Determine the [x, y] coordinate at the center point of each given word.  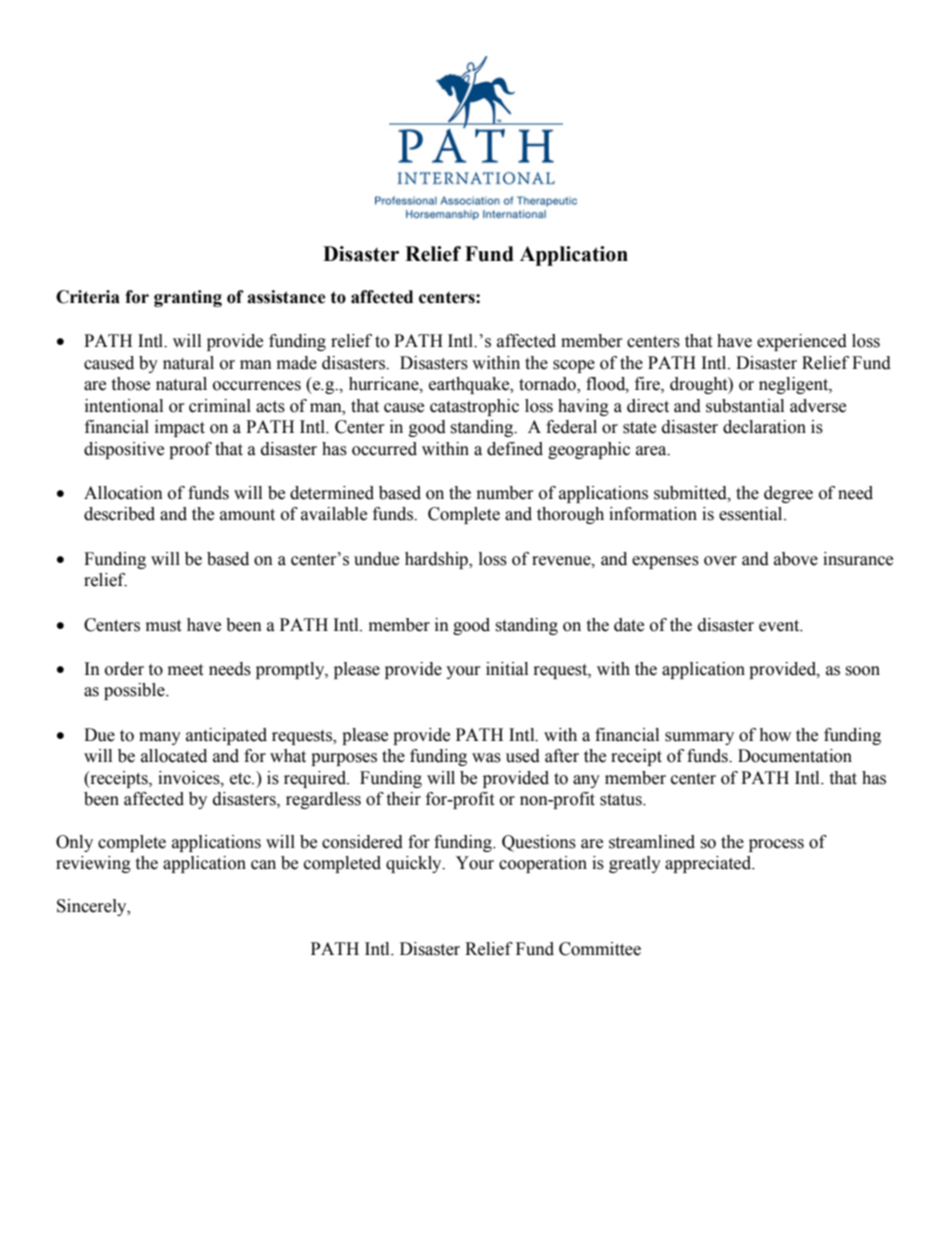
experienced [802, 342]
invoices [190, 778]
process [776, 845]
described [119, 514]
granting [188, 298]
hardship [437, 560]
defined [515, 449]
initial [507, 669]
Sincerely [93, 907]
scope [574, 366]
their [403, 799]
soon [862, 671]
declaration [764, 427]
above [796, 559]
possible [135, 691]
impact [180, 428]
